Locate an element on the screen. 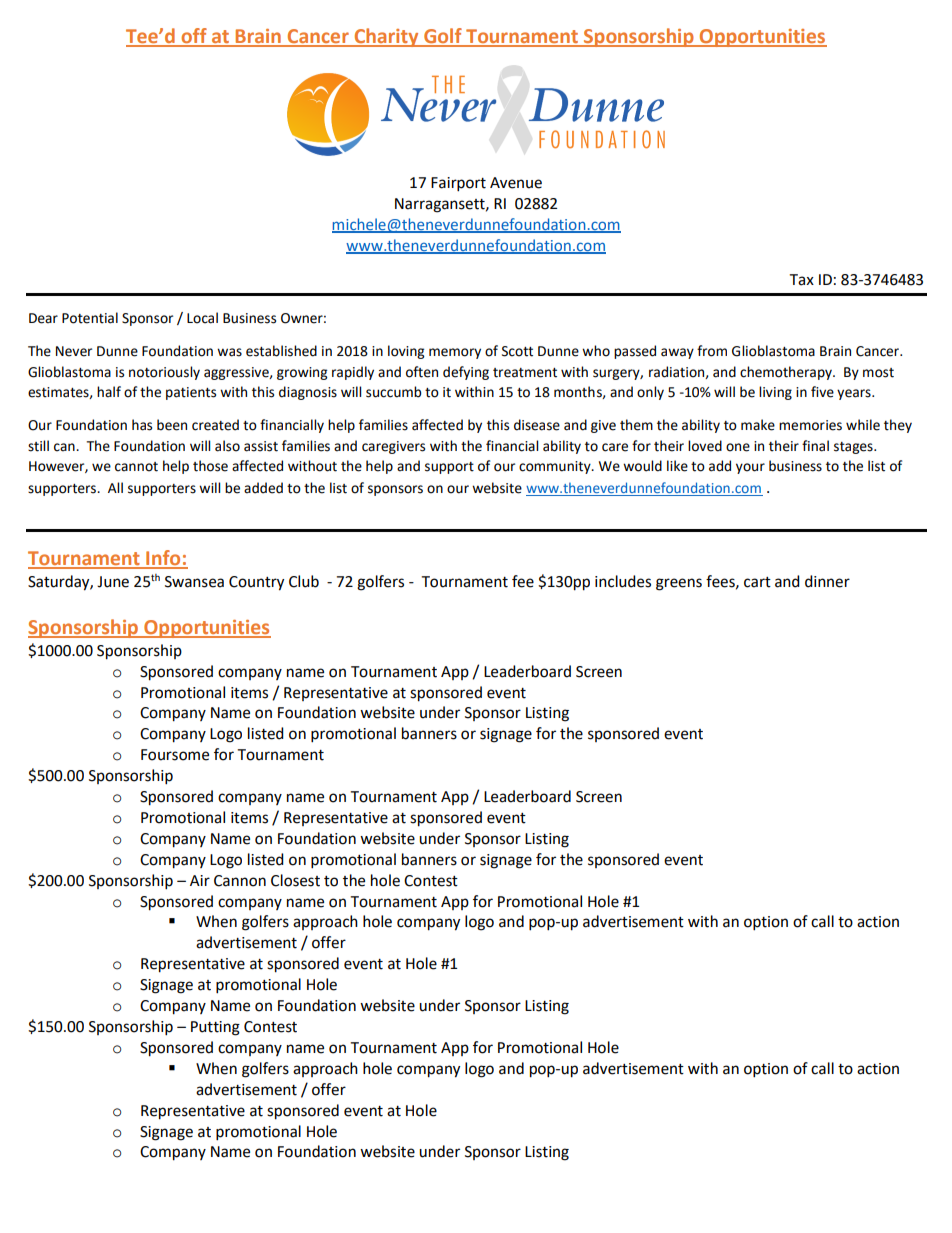 Image resolution: width=952 pixels, height=1233 pixels. Closest is located at coordinates (295, 880).
